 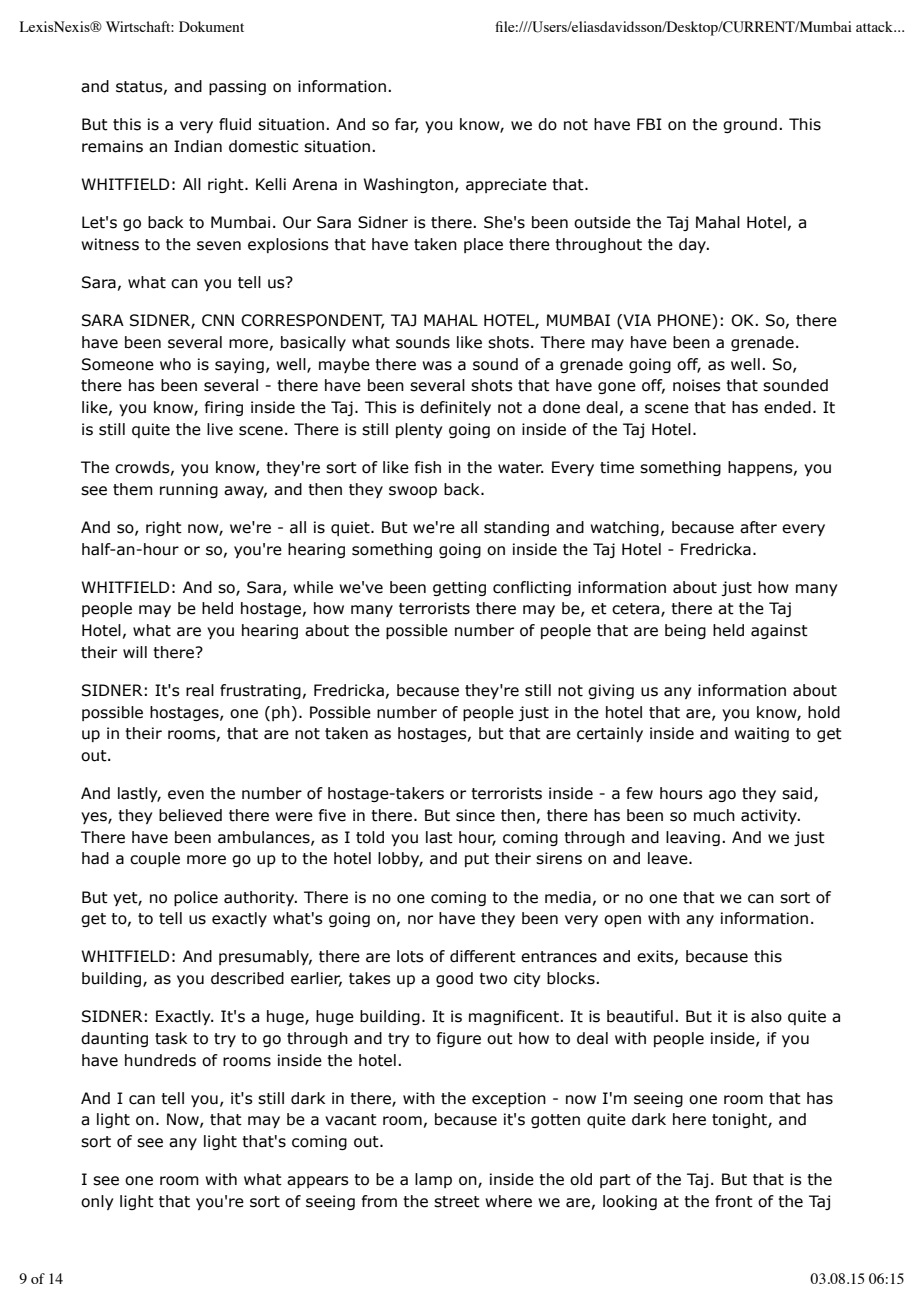 I want to click on only, so click(x=97, y=1202).
